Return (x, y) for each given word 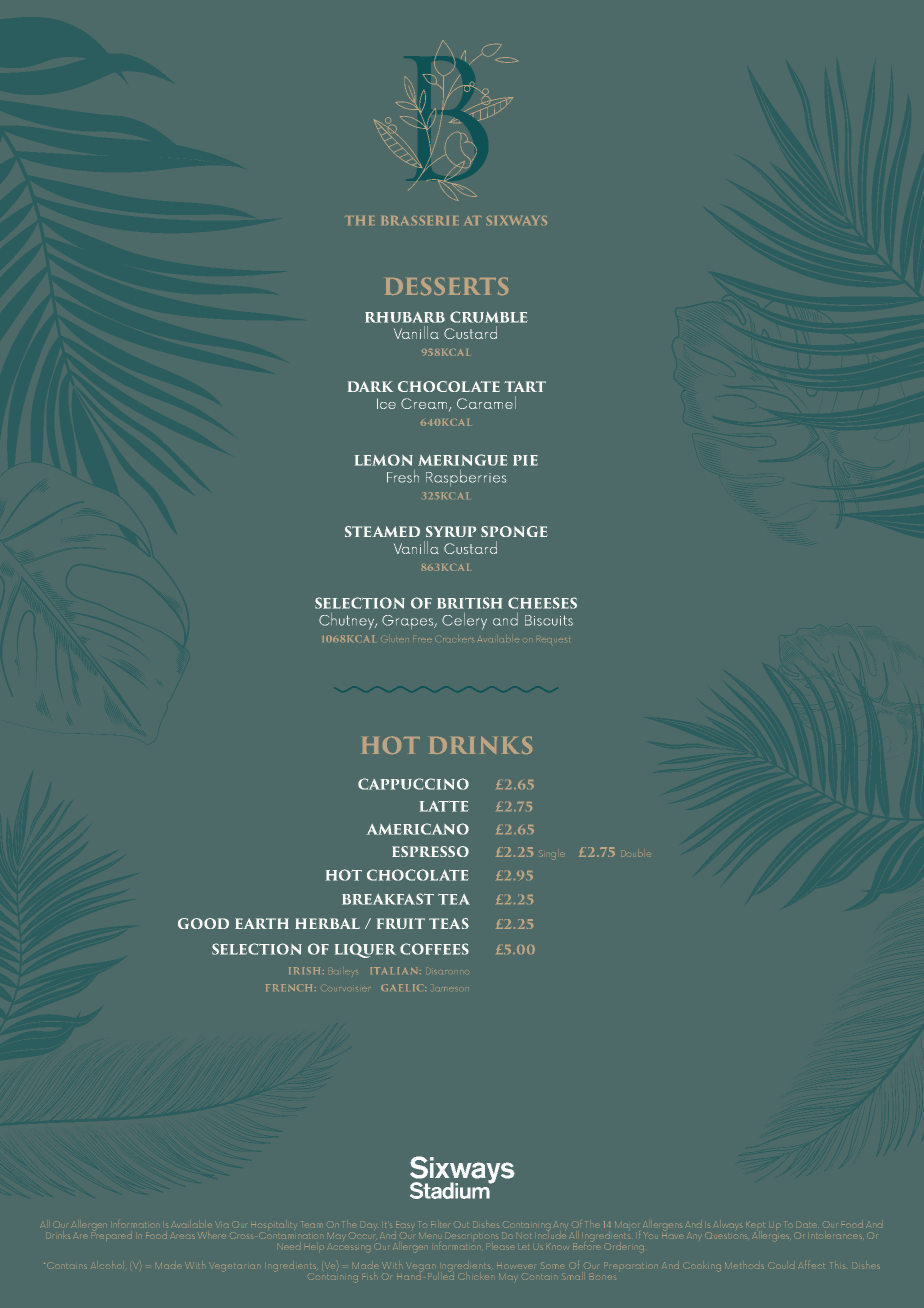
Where (212, 1235)
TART (525, 386)
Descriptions (473, 1236)
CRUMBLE (489, 317)
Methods (744, 1265)
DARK (370, 386)
